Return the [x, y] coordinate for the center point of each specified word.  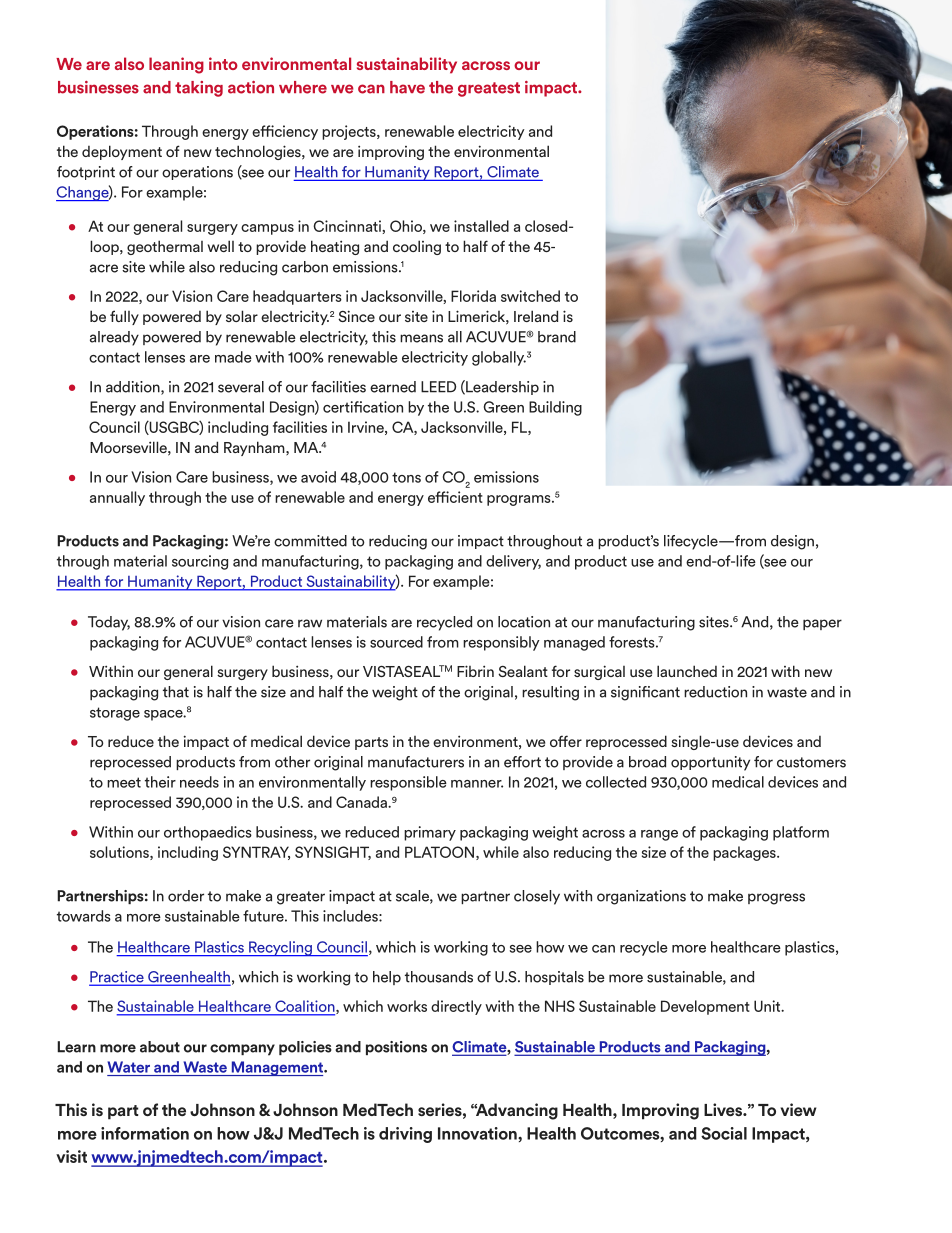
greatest [489, 89]
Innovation [478, 1133]
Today [109, 623]
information [145, 1133]
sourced [396, 642]
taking [199, 89]
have [407, 87]
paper [822, 624]
